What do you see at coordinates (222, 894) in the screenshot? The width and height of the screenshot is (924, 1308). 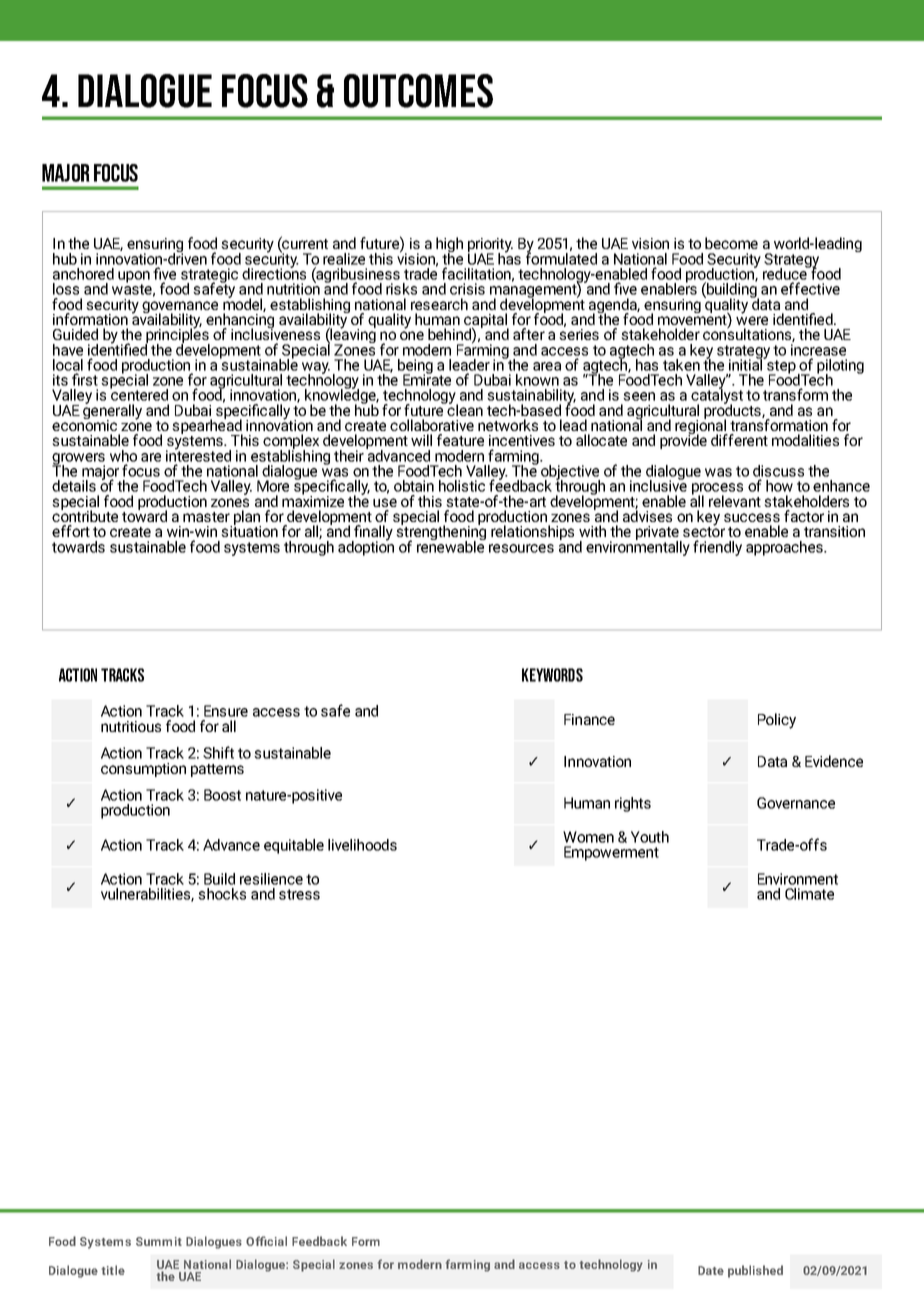 I see `shocks` at bounding box center [222, 894].
